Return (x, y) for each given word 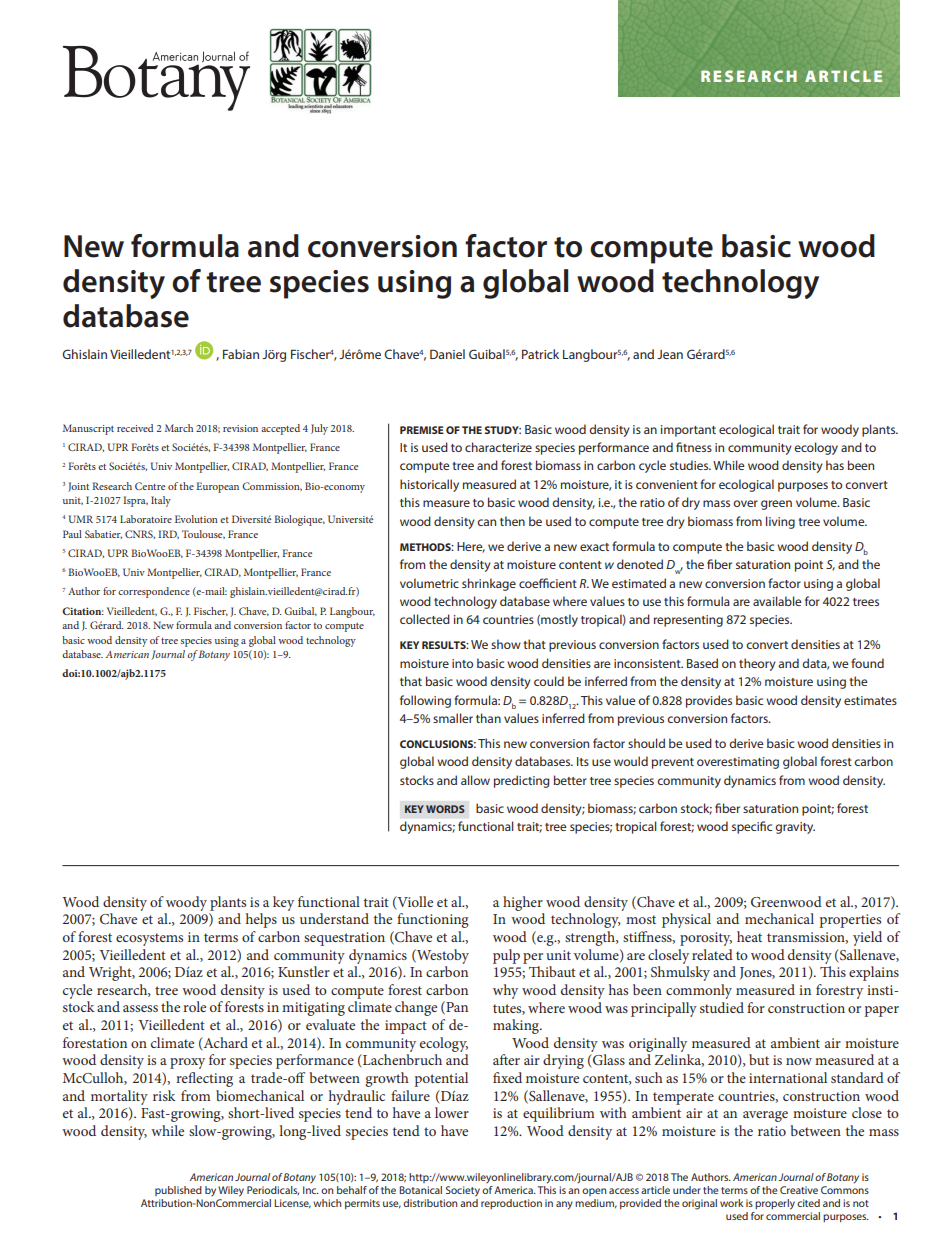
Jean (670, 354)
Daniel (447, 354)
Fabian (241, 354)
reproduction (511, 1204)
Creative (799, 1190)
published (178, 1191)
